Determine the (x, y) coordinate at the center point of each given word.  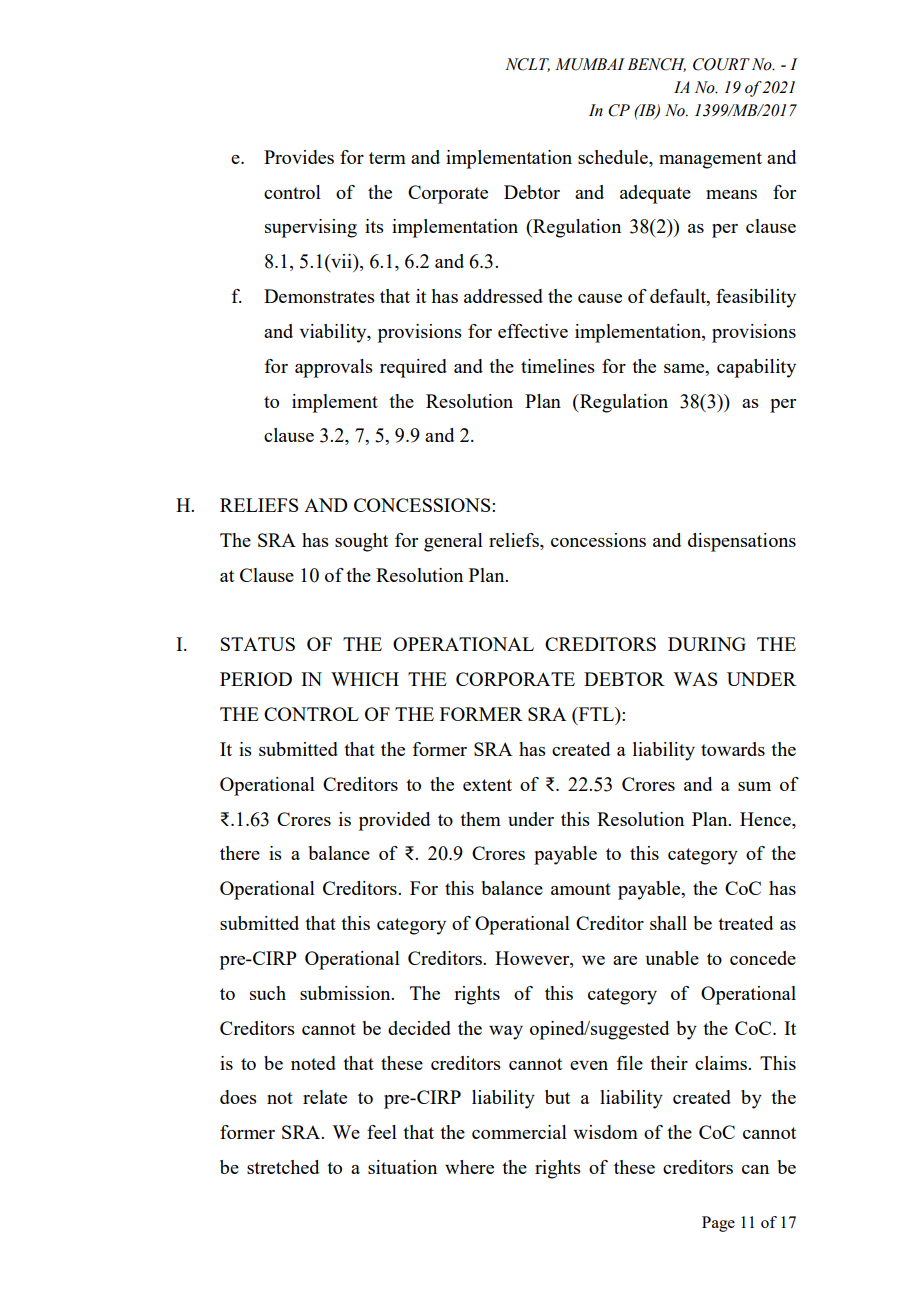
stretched (283, 1167)
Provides (299, 157)
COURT (721, 64)
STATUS (258, 644)
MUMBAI (590, 64)
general (453, 542)
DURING (707, 644)
